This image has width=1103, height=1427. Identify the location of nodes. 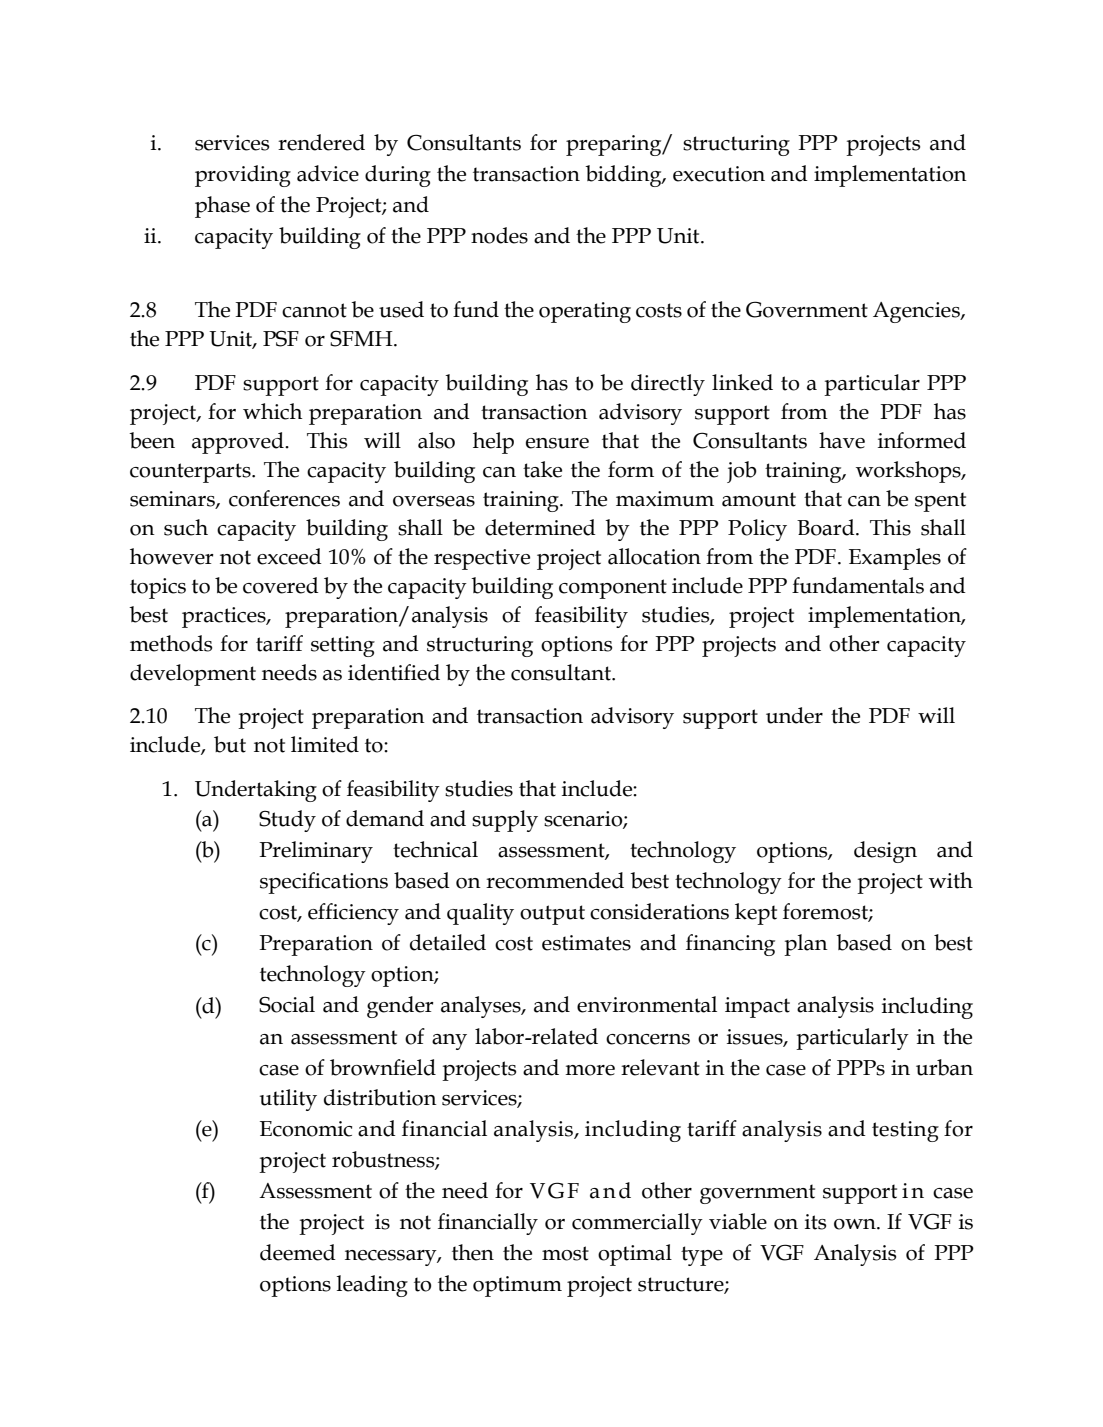
(499, 235).
